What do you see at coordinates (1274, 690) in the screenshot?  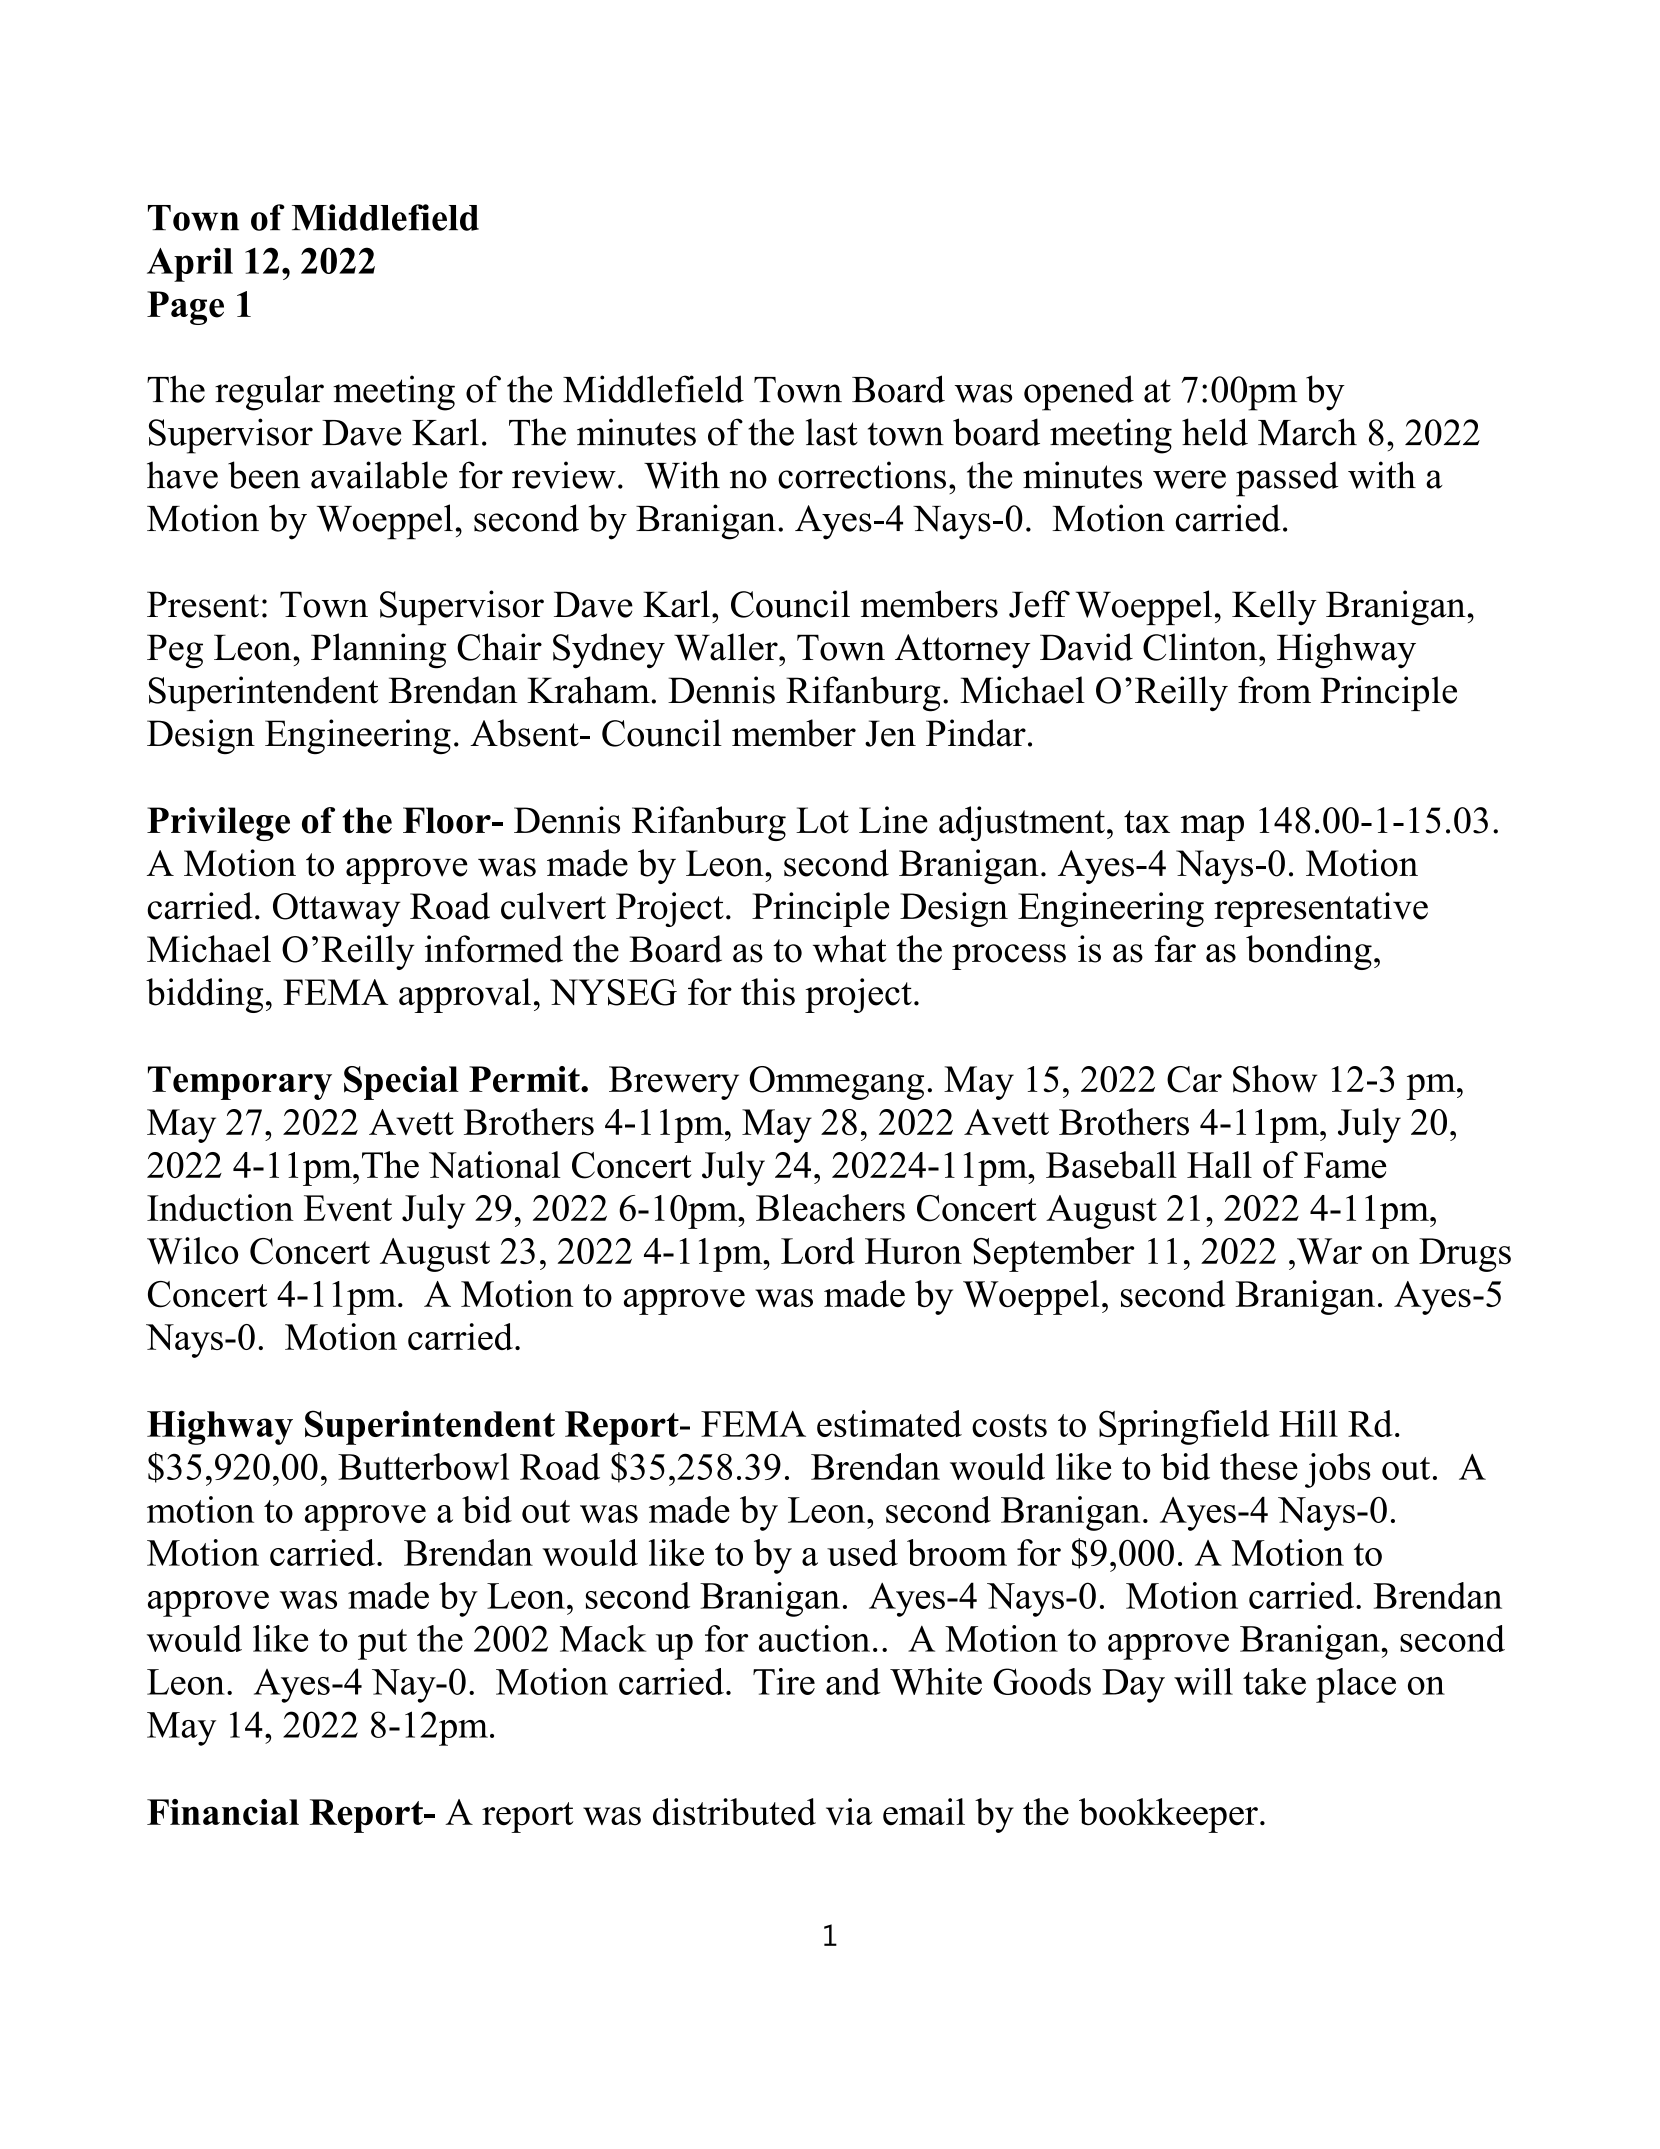 I see `from` at bounding box center [1274, 690].
